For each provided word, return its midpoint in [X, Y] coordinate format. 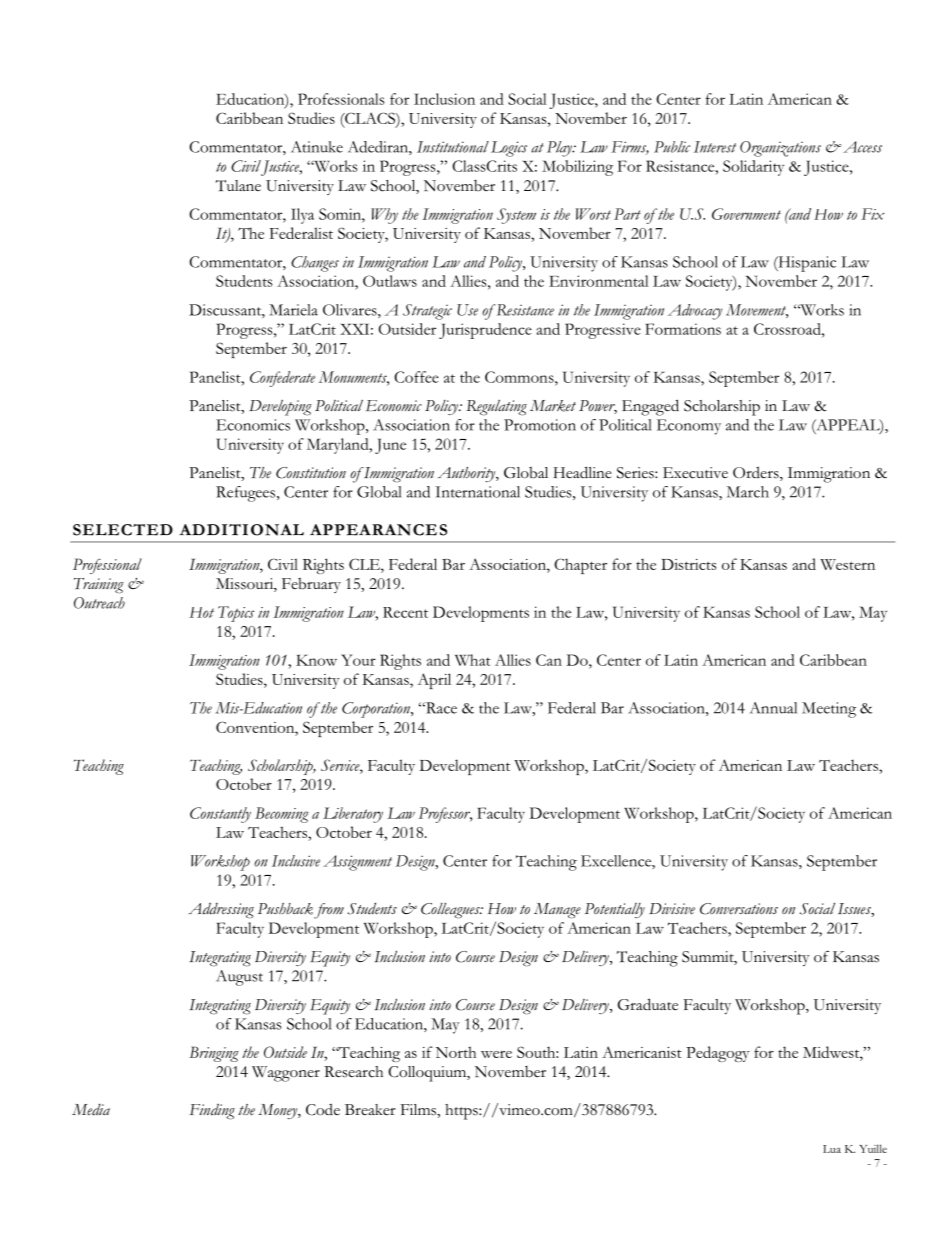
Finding [212, 1111]
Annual [773, 708]
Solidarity [753, 168]
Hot [201, 612]
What [473, 660]
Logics [509, 149]
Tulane [238, 185]
